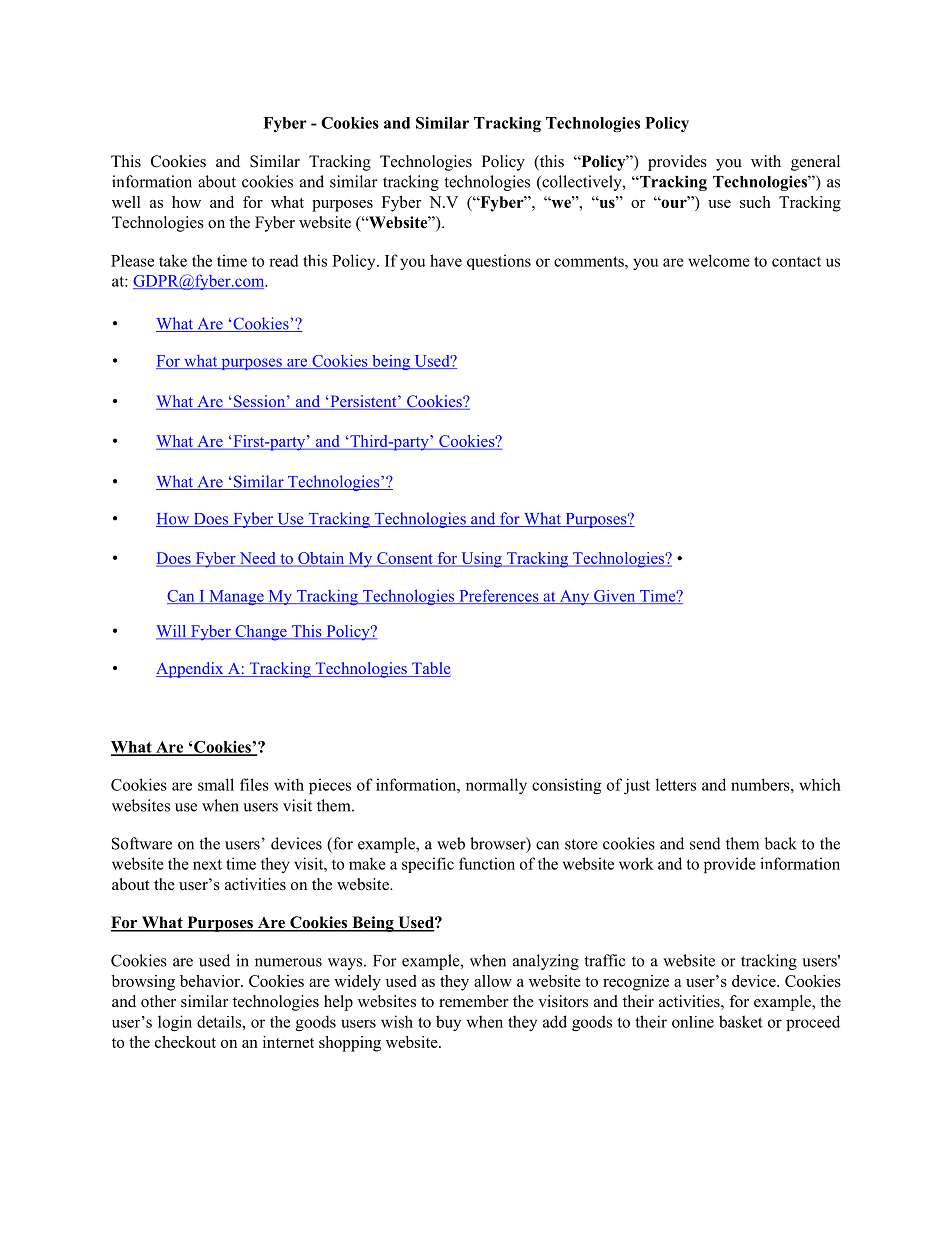 The image size is (952, 1233). Describe the element at coordinates (719, 260) in the image. I see `welcome` at that location.
